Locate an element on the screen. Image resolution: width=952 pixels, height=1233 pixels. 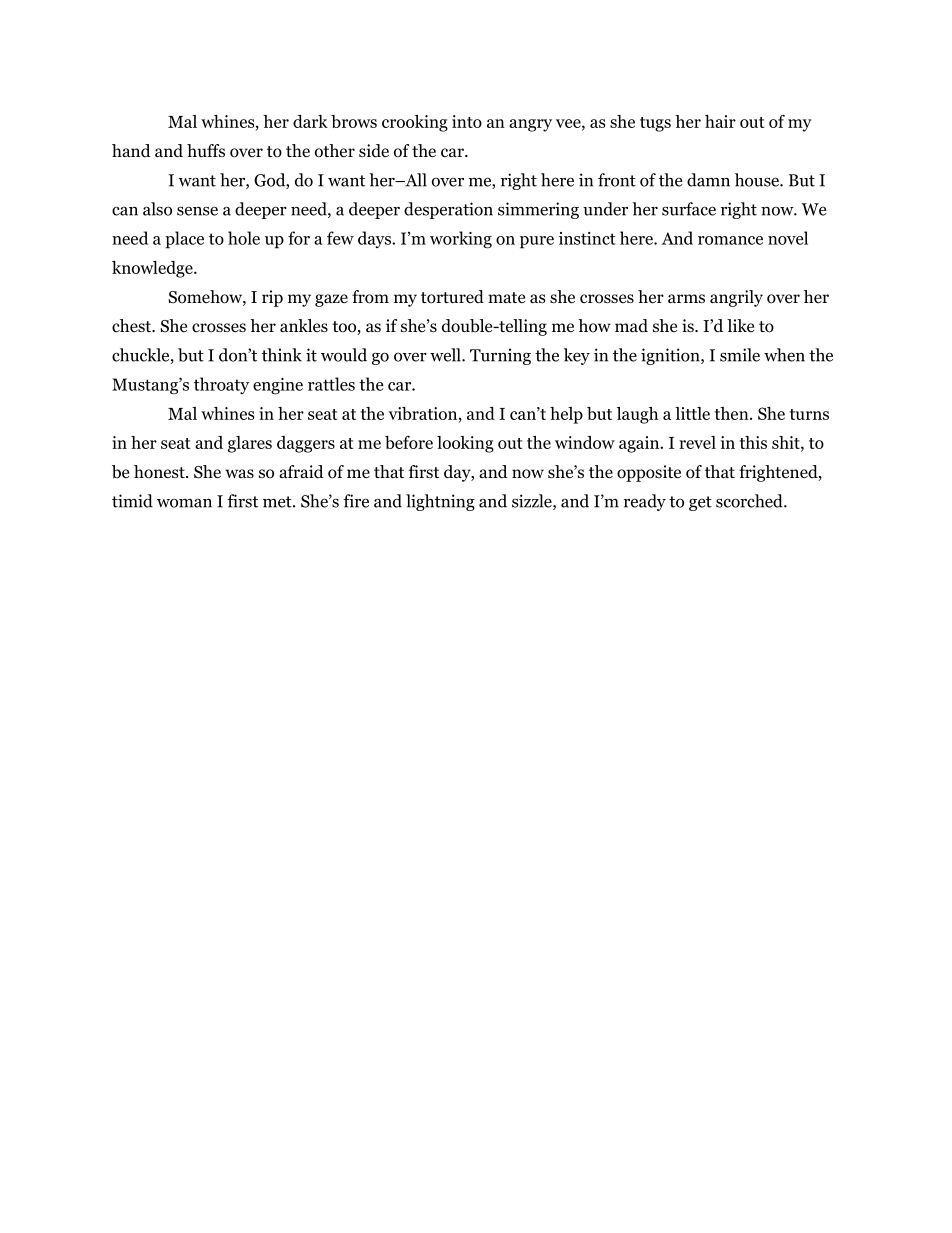
into is located at coordinates (467, 121).
